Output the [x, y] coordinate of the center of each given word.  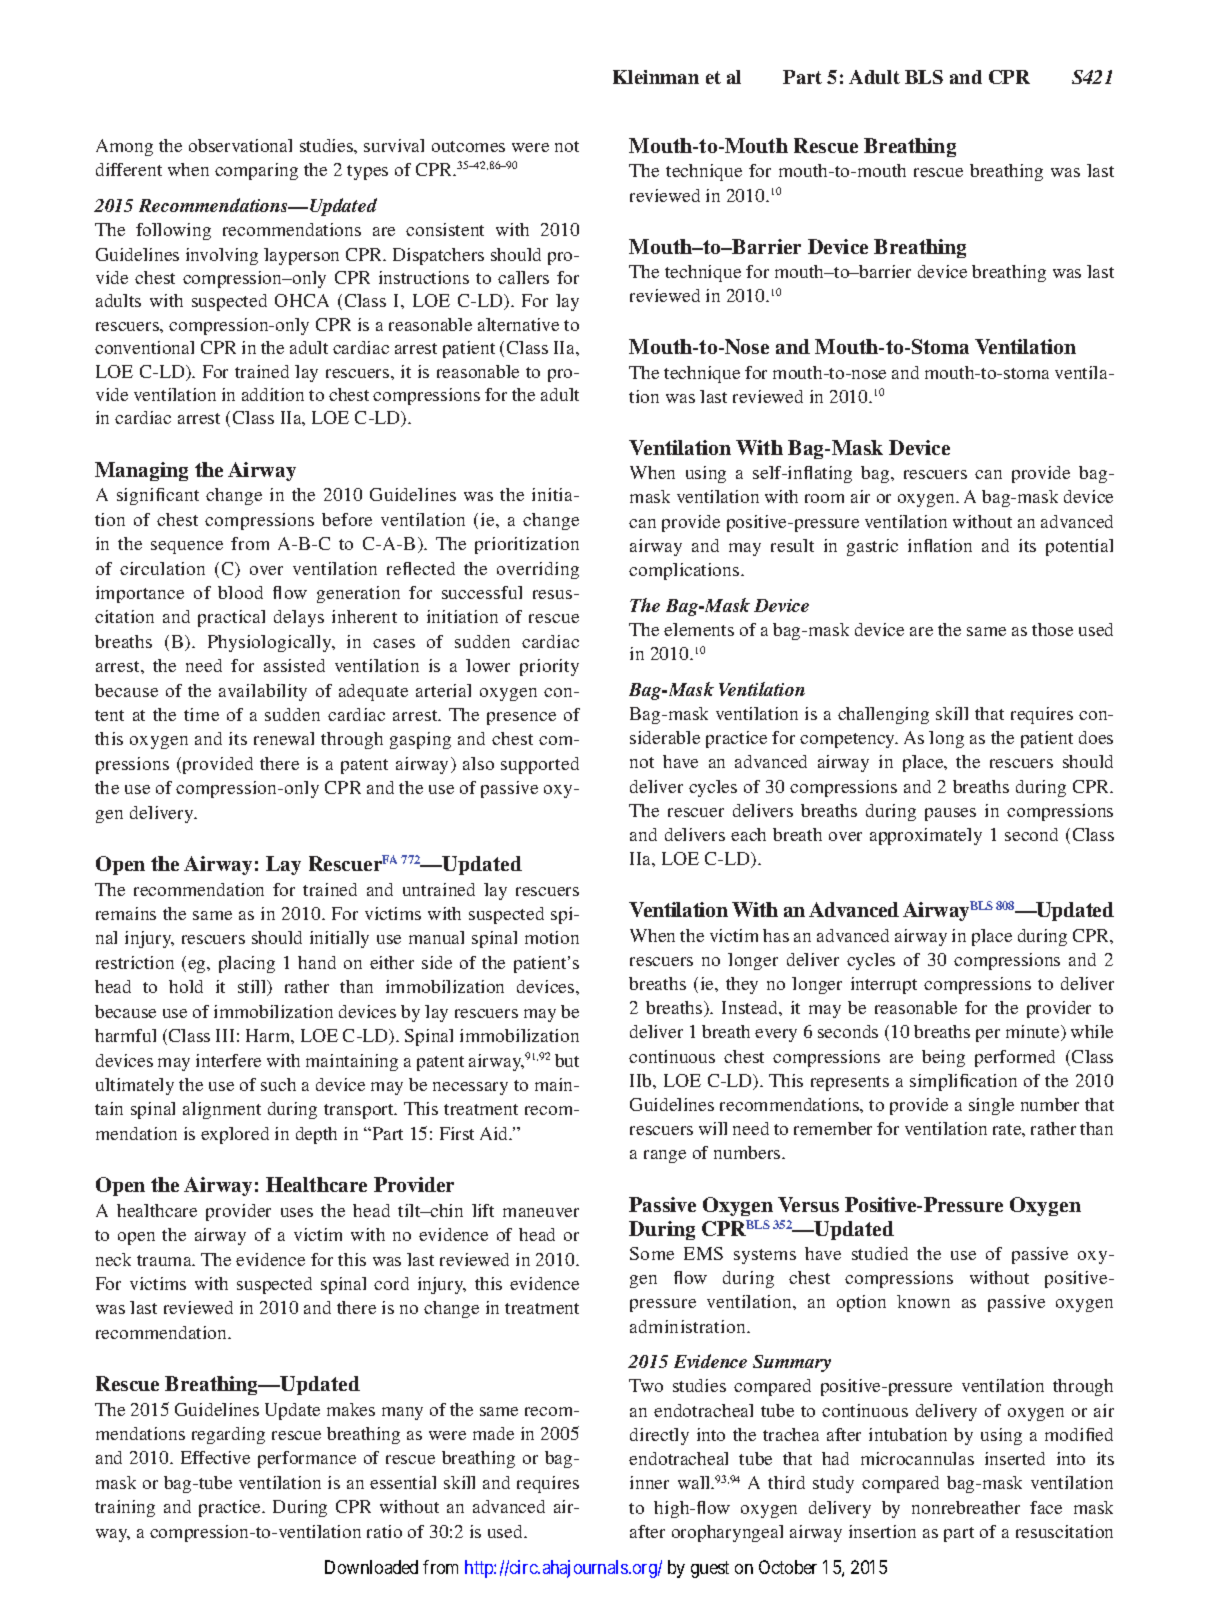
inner [649, 1482]
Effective [215, 1457]
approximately [926, 836]
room [824, 498]
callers [523, 277]
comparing [256, 171]
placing [247, 964]
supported [540, 765]
